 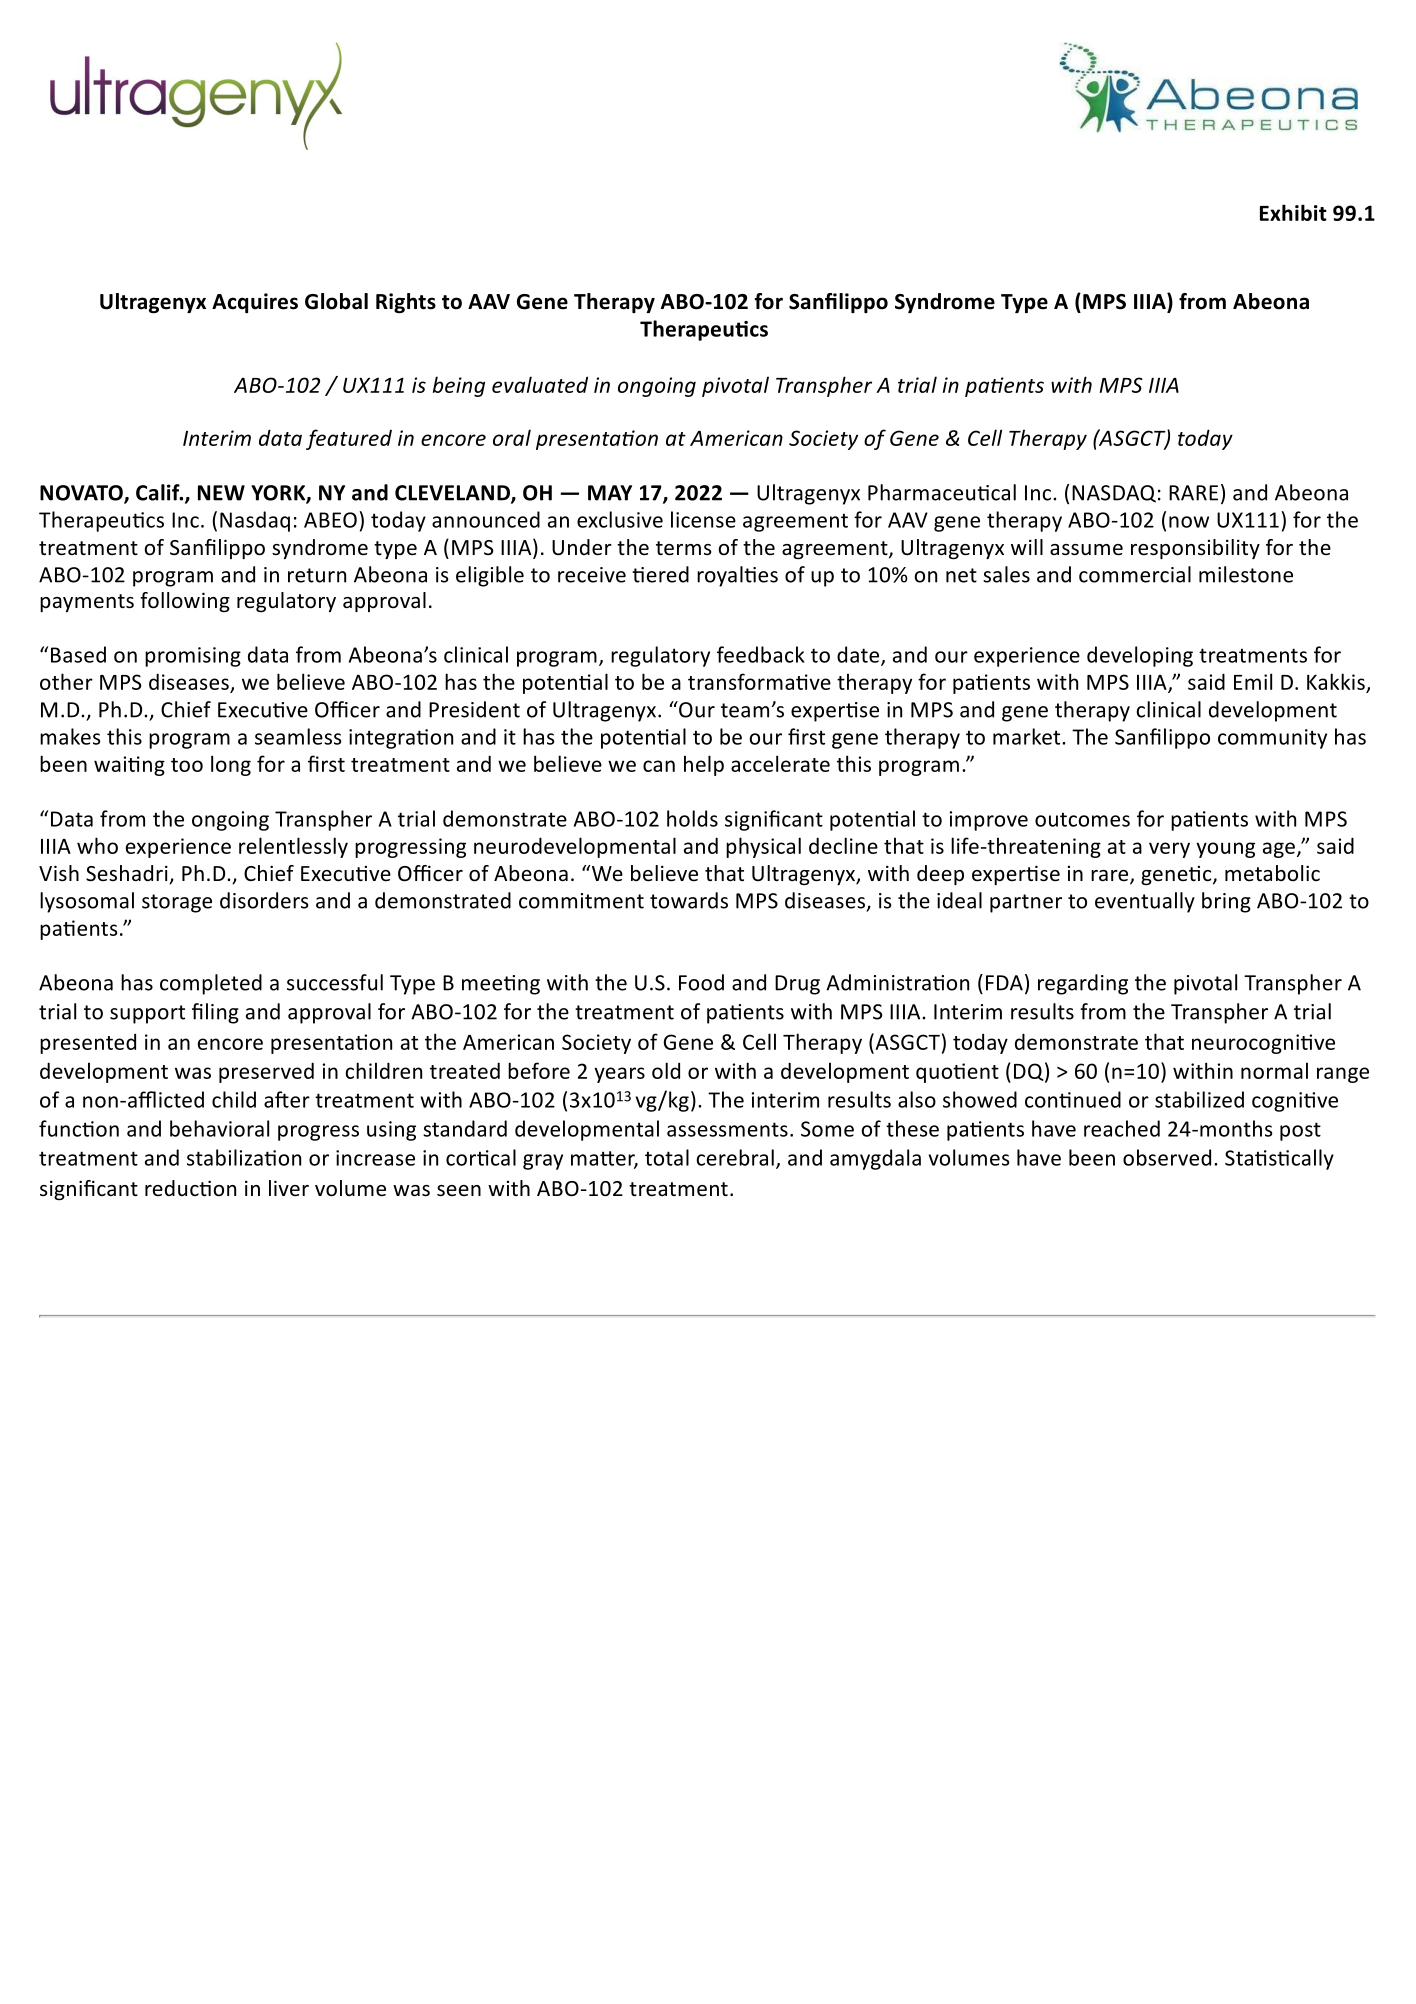 What do you see at coordinates (1293, 212) in the image?
I see `Exhibit` at bounding box center [1293, 212].
